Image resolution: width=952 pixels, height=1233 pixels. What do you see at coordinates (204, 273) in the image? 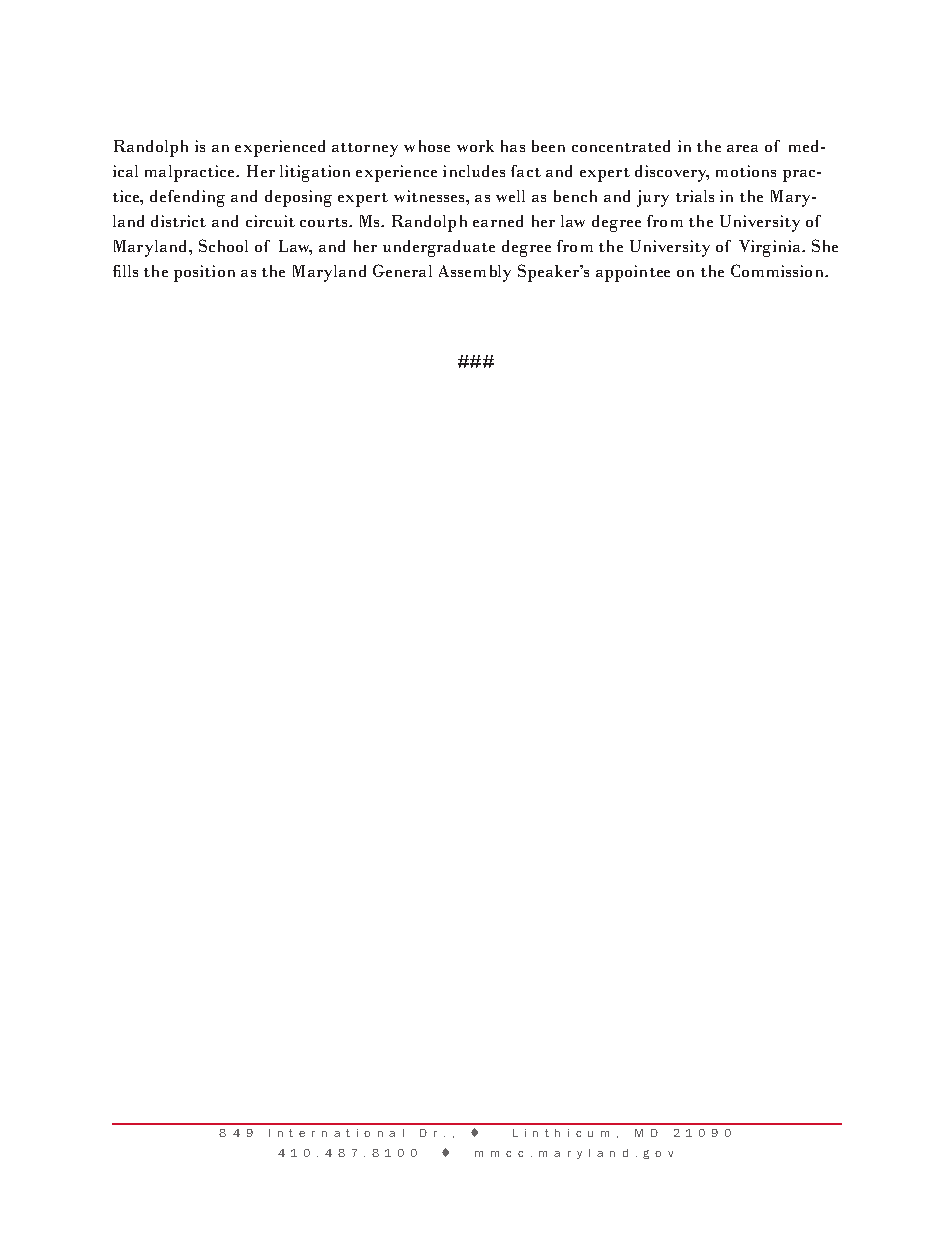
I see `position` at bounding box center [204, 273].
